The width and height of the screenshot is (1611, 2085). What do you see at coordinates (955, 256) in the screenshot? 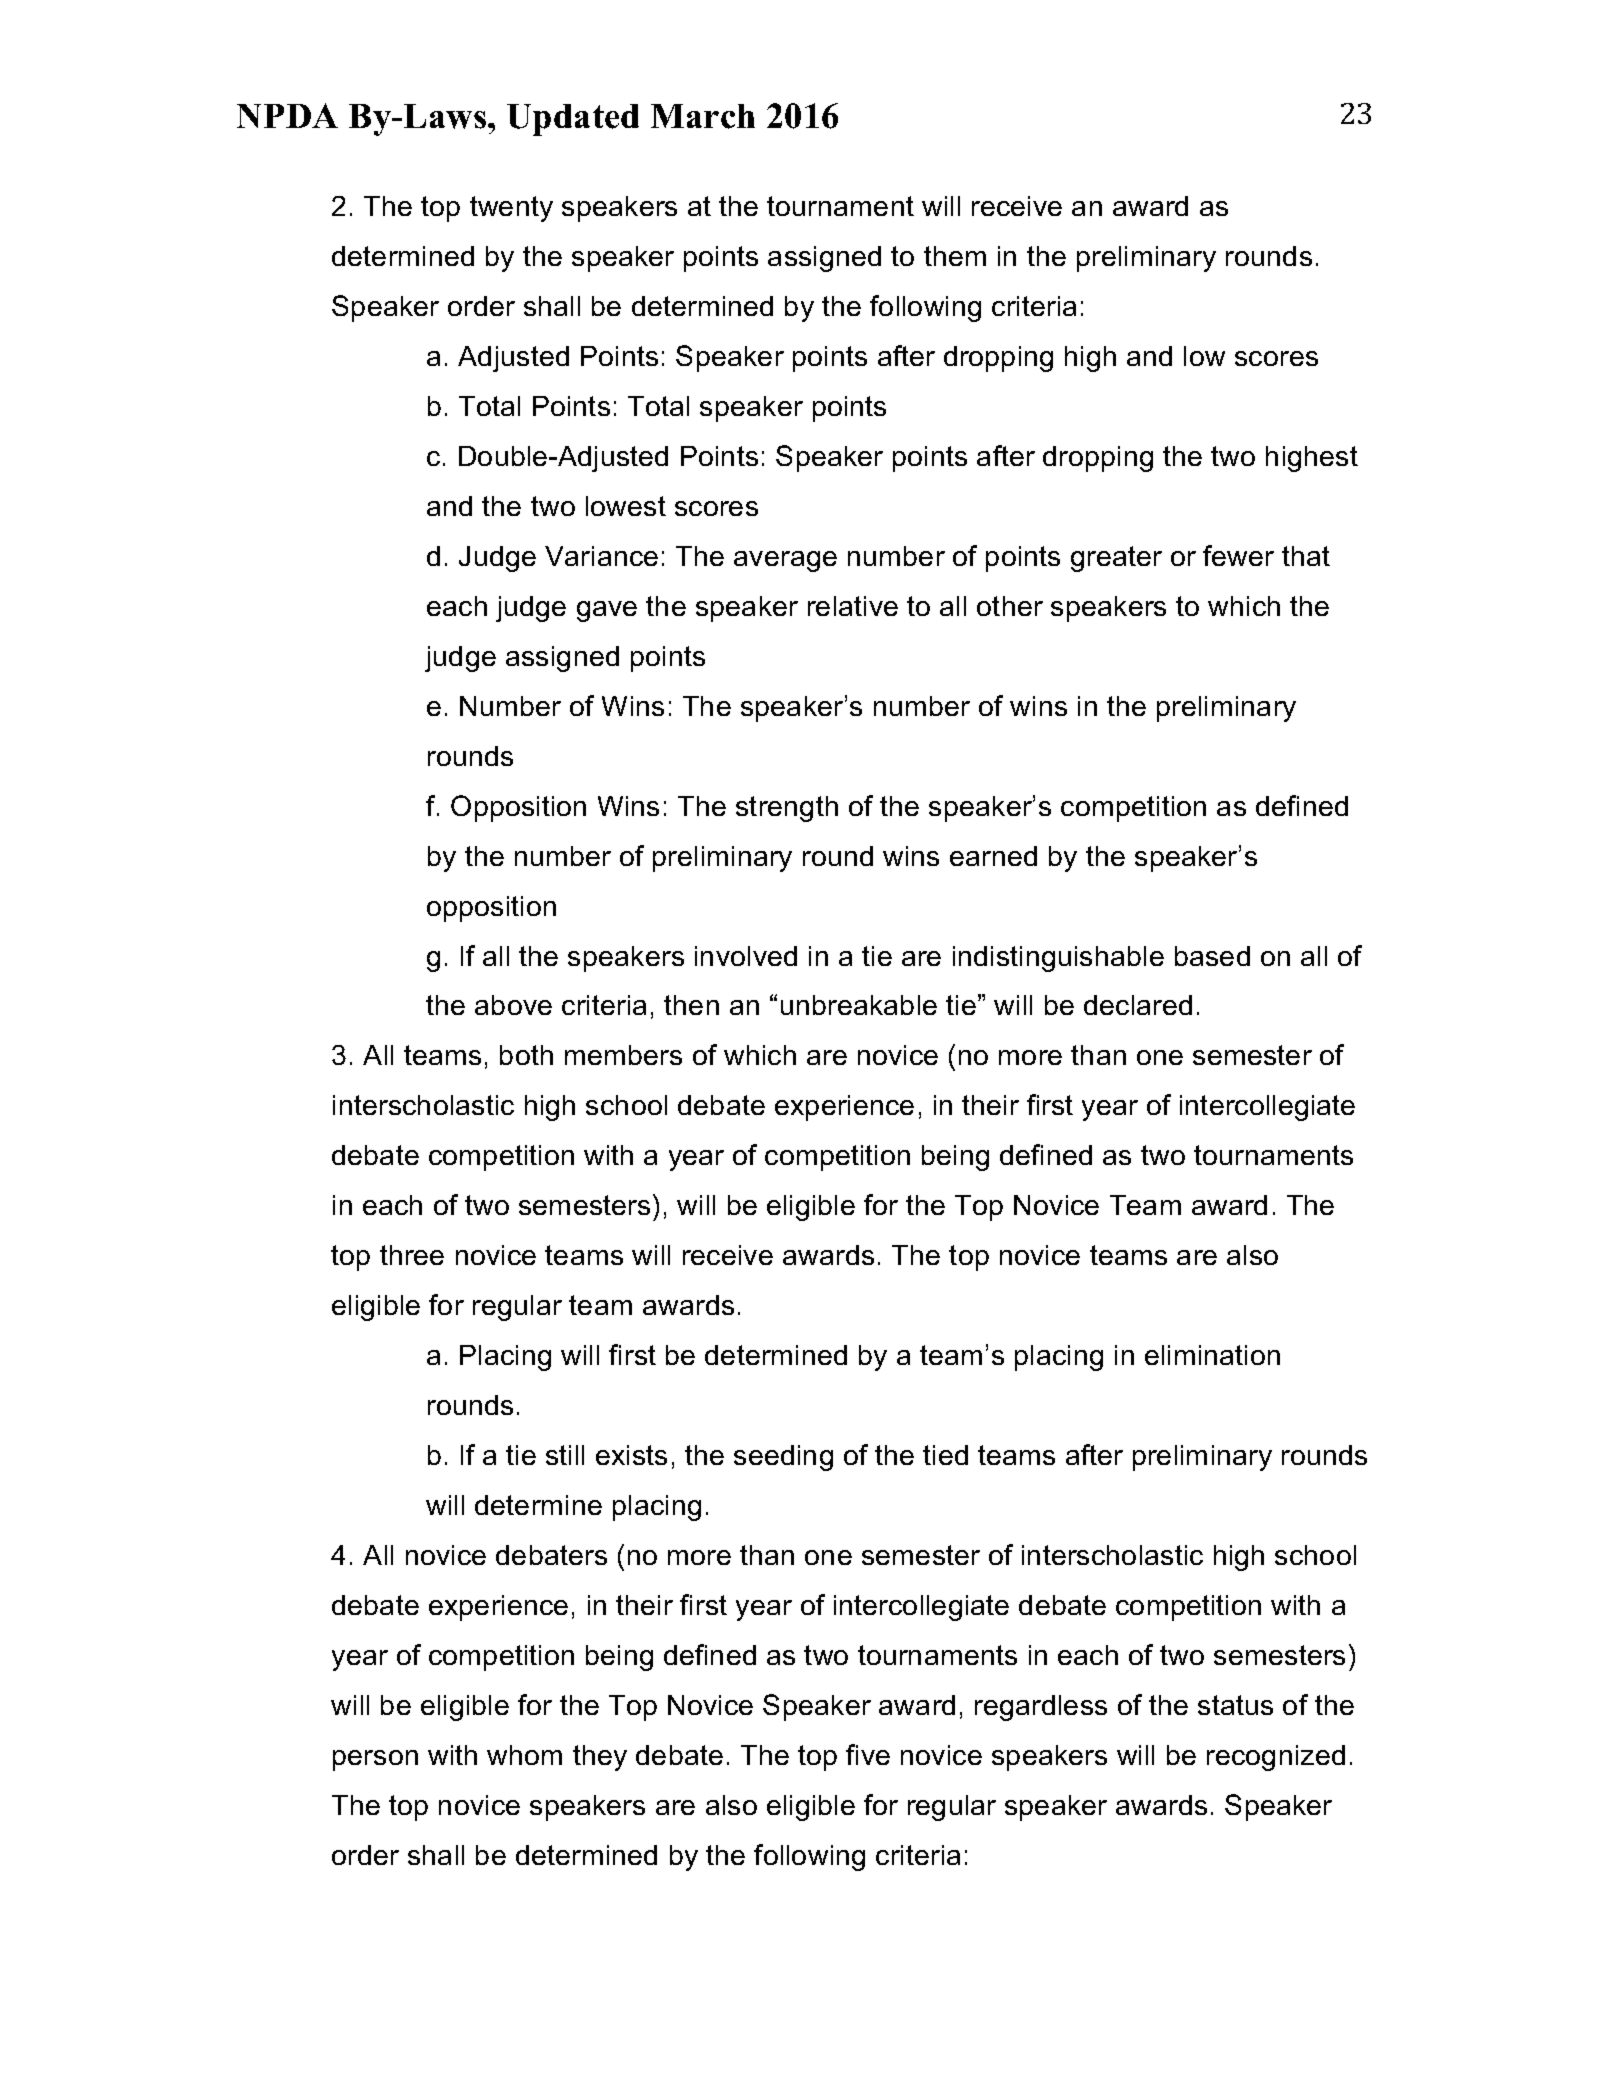
I see `them` at bounding box center [955, 256].
